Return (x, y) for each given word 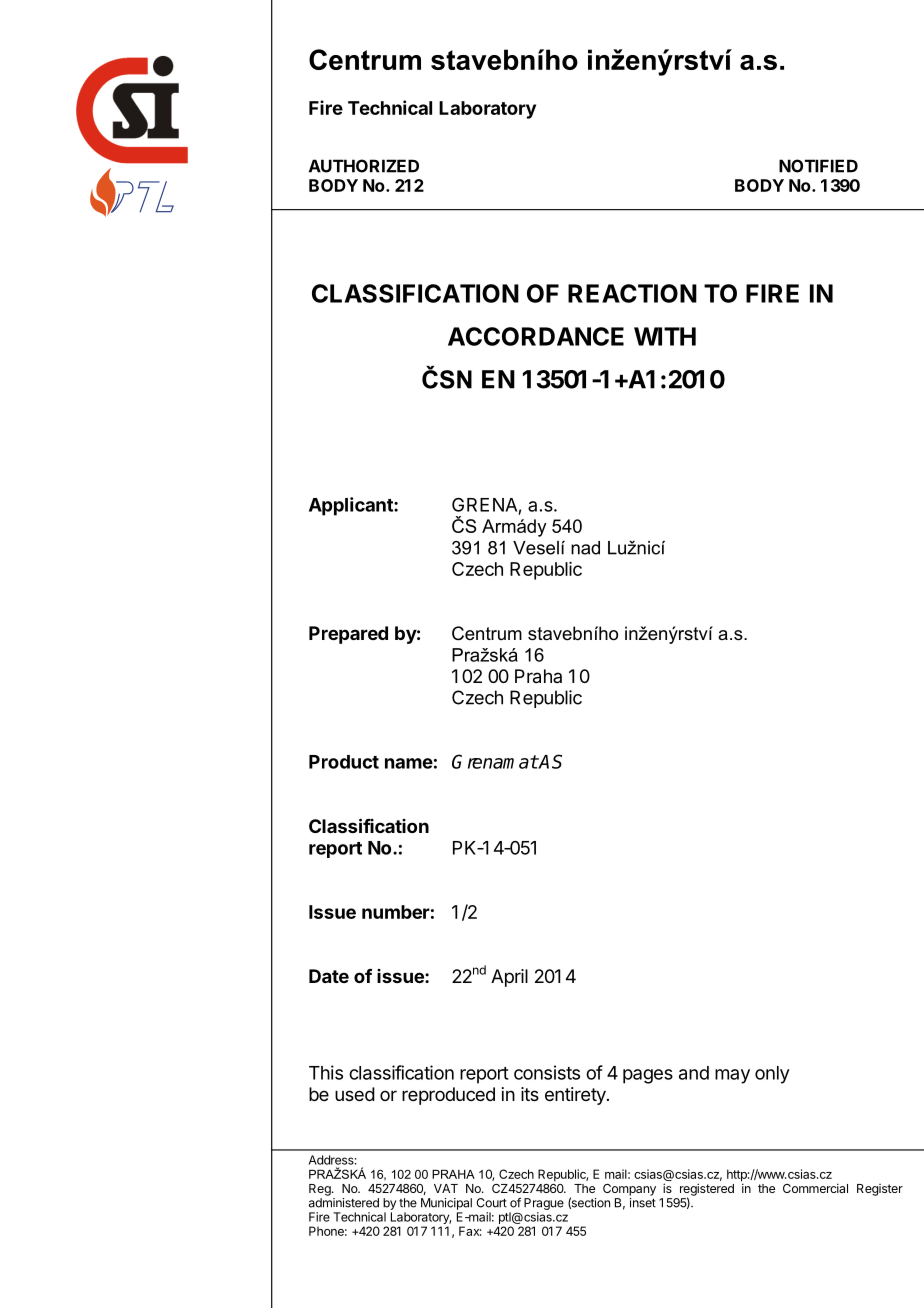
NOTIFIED (818, 166)
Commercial (815, 1188)
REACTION (632, 293)
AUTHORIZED (364, 166)
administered (344, 1203)
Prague (544, 1205)
